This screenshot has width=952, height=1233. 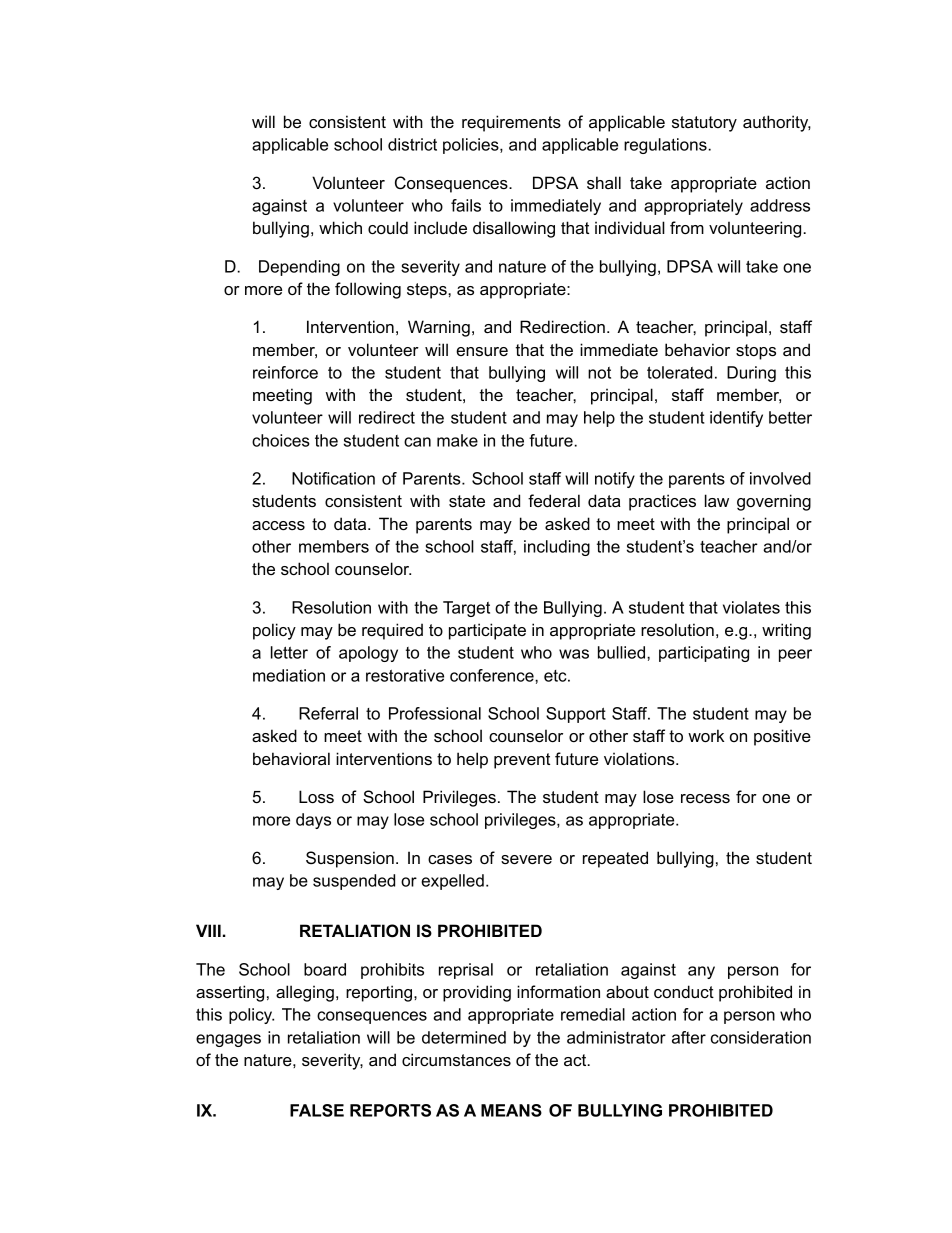 What do you see at coordinates (285, 372) in the screenshot?
I see `reinforce` at bounding box center [285, 372].
